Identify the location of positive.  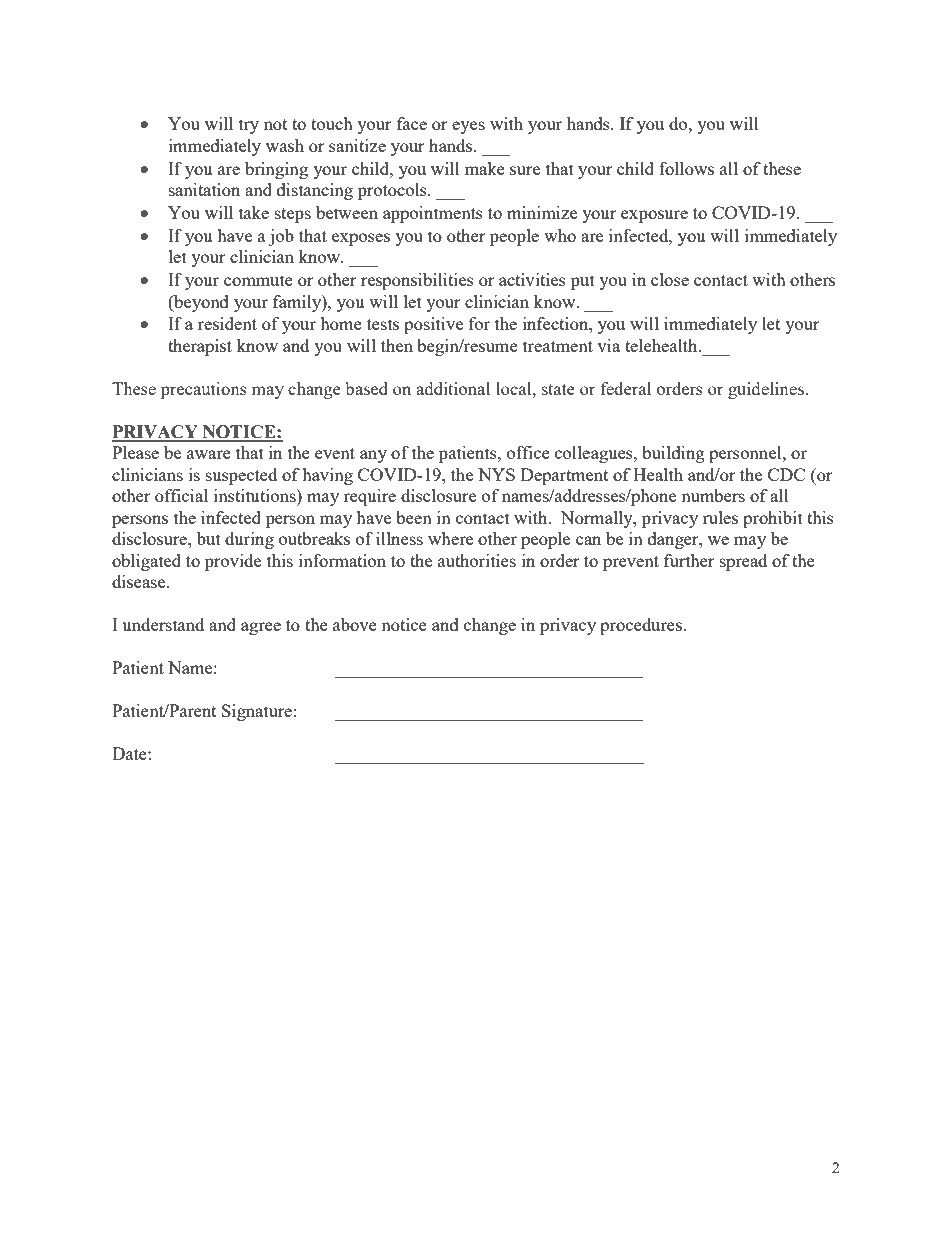
(433, 325).
